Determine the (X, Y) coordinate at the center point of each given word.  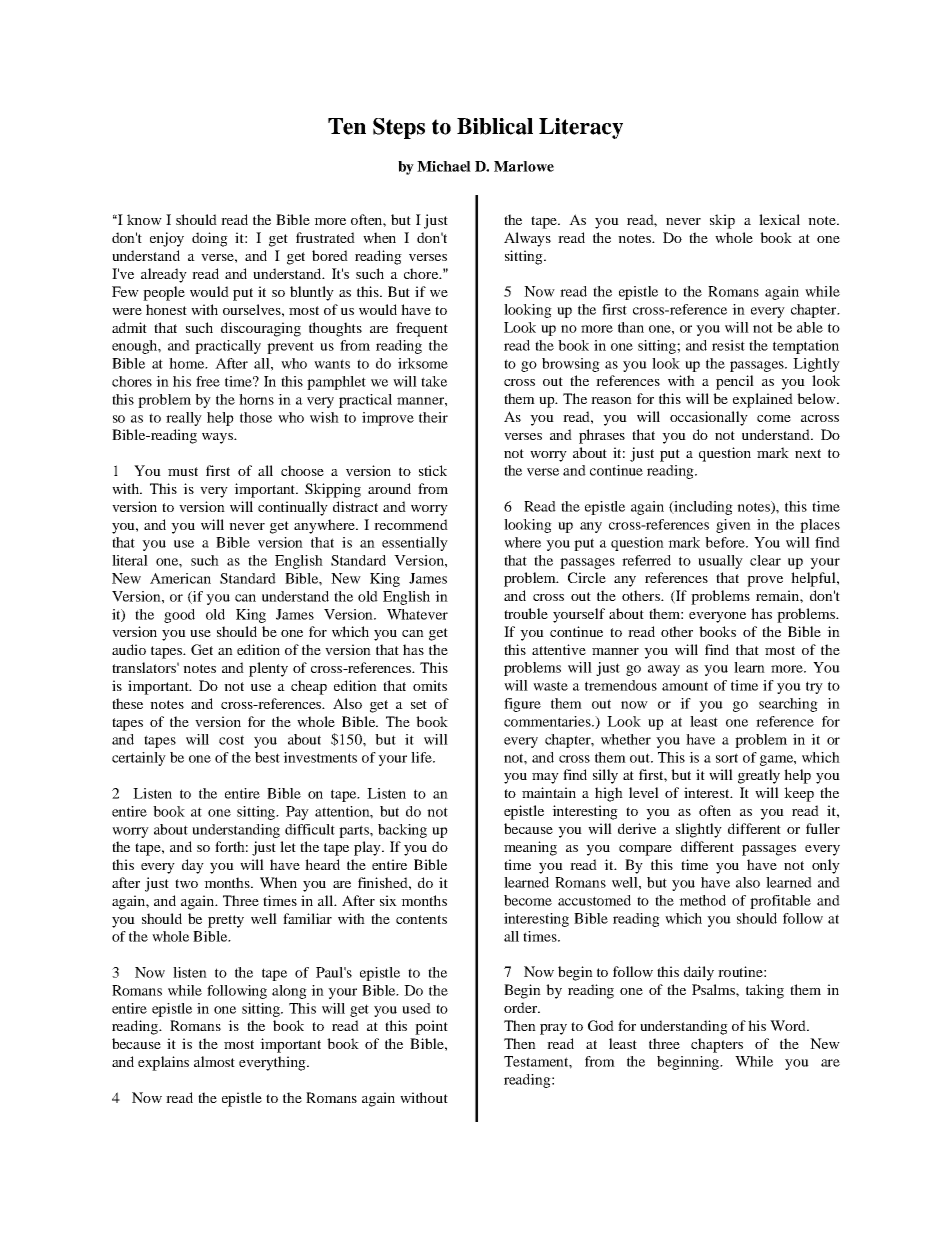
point (431, 1027)
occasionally (709, 418)
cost (231, 740)
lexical (779, 219)
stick (433, 470)
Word (789, 1025)
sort (727, 758)
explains (163, 1063)
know (144, 219)
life (422, 757)
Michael (444, 166)
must (183, 471)
